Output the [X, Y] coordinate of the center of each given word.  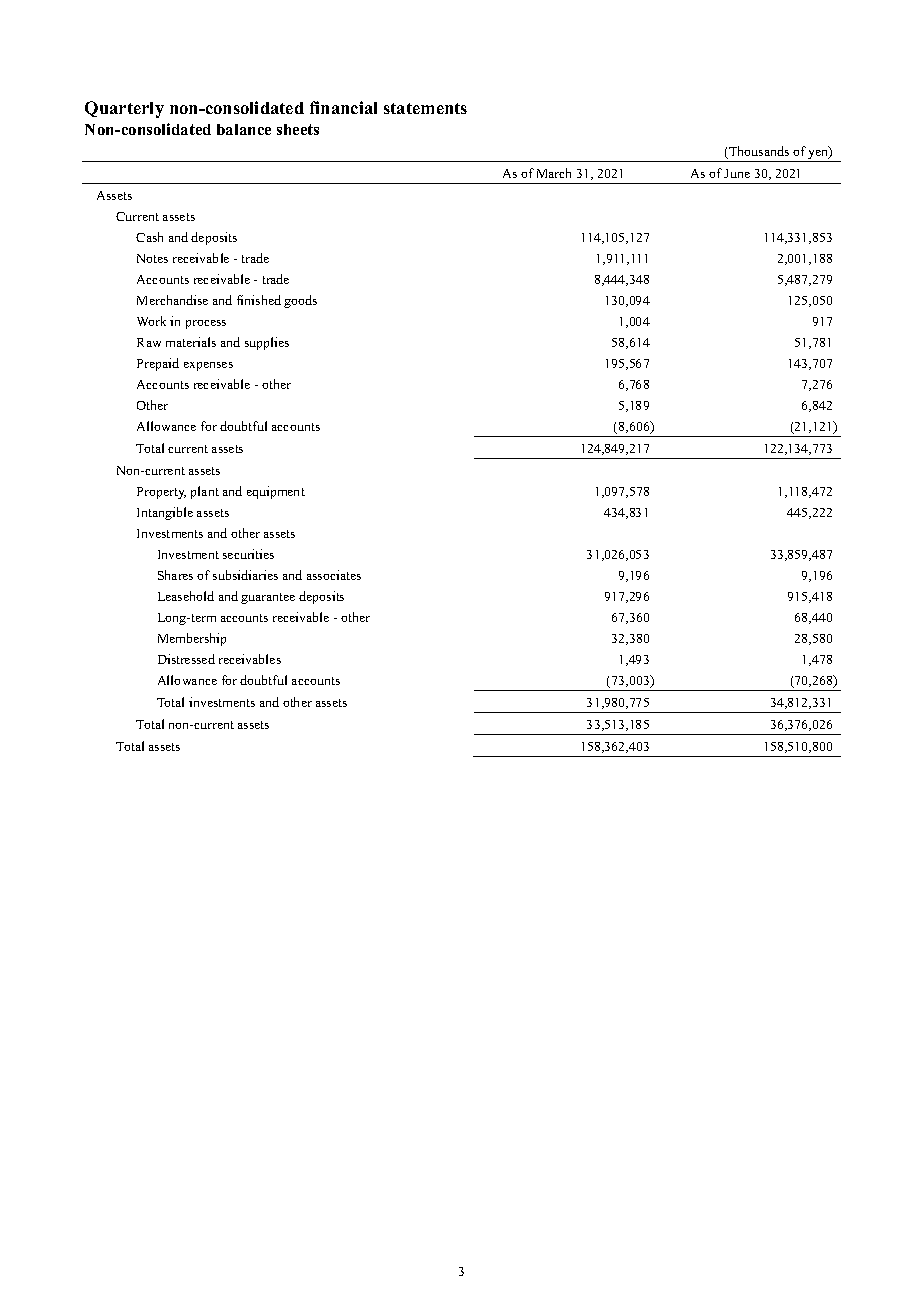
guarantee [268, 598]
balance [244, 129]
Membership [192, 639]
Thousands [758, 152]
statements [425, 108]
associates [334, 575]
